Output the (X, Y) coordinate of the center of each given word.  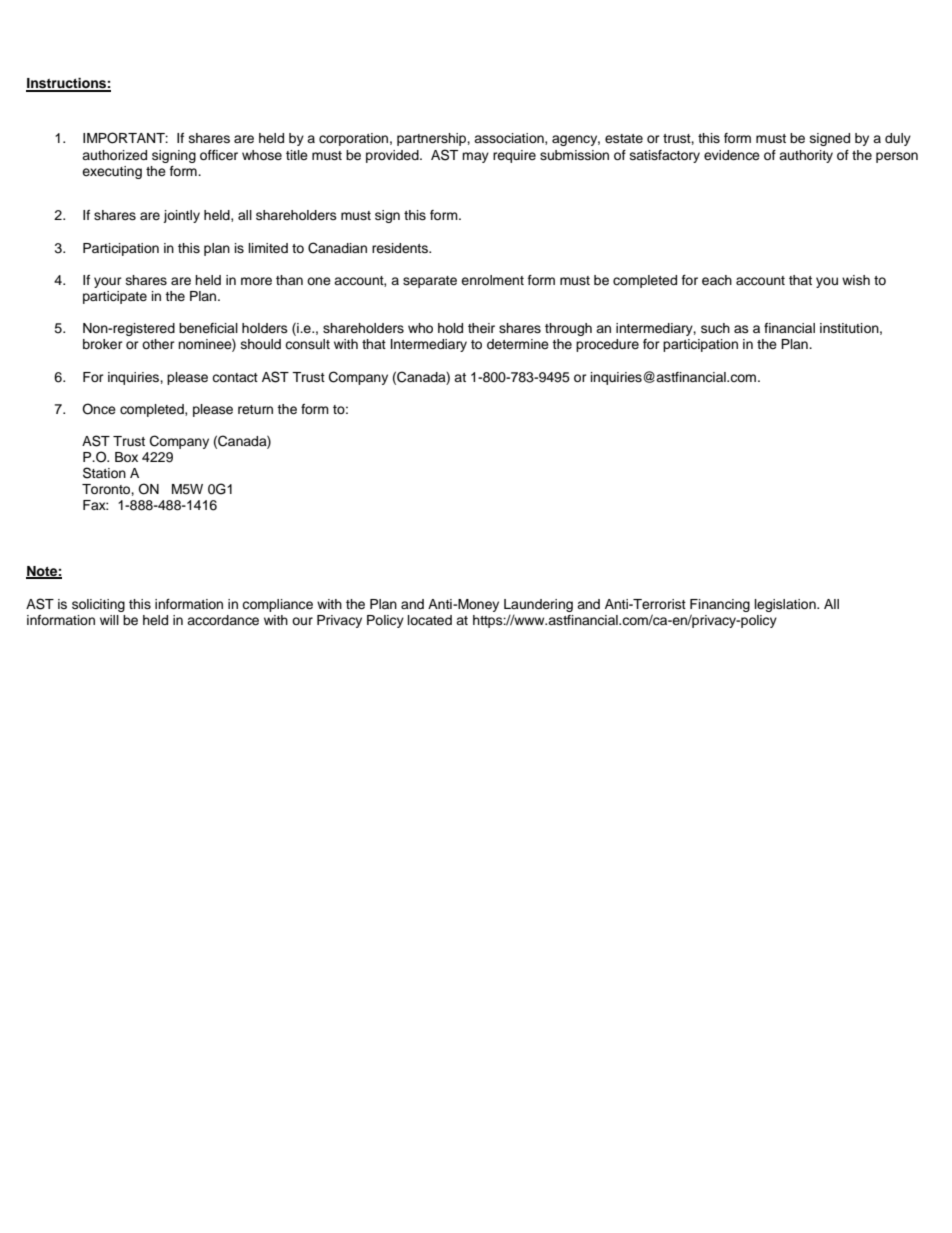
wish (856, 280)
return (255, 409)
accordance (223, 620)
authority (806, 156)
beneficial (208, 328)
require (514, 156)
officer (219, 155)
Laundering (538, 605)
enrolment (492, 280)
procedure (607, 345)
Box (126, 457)
